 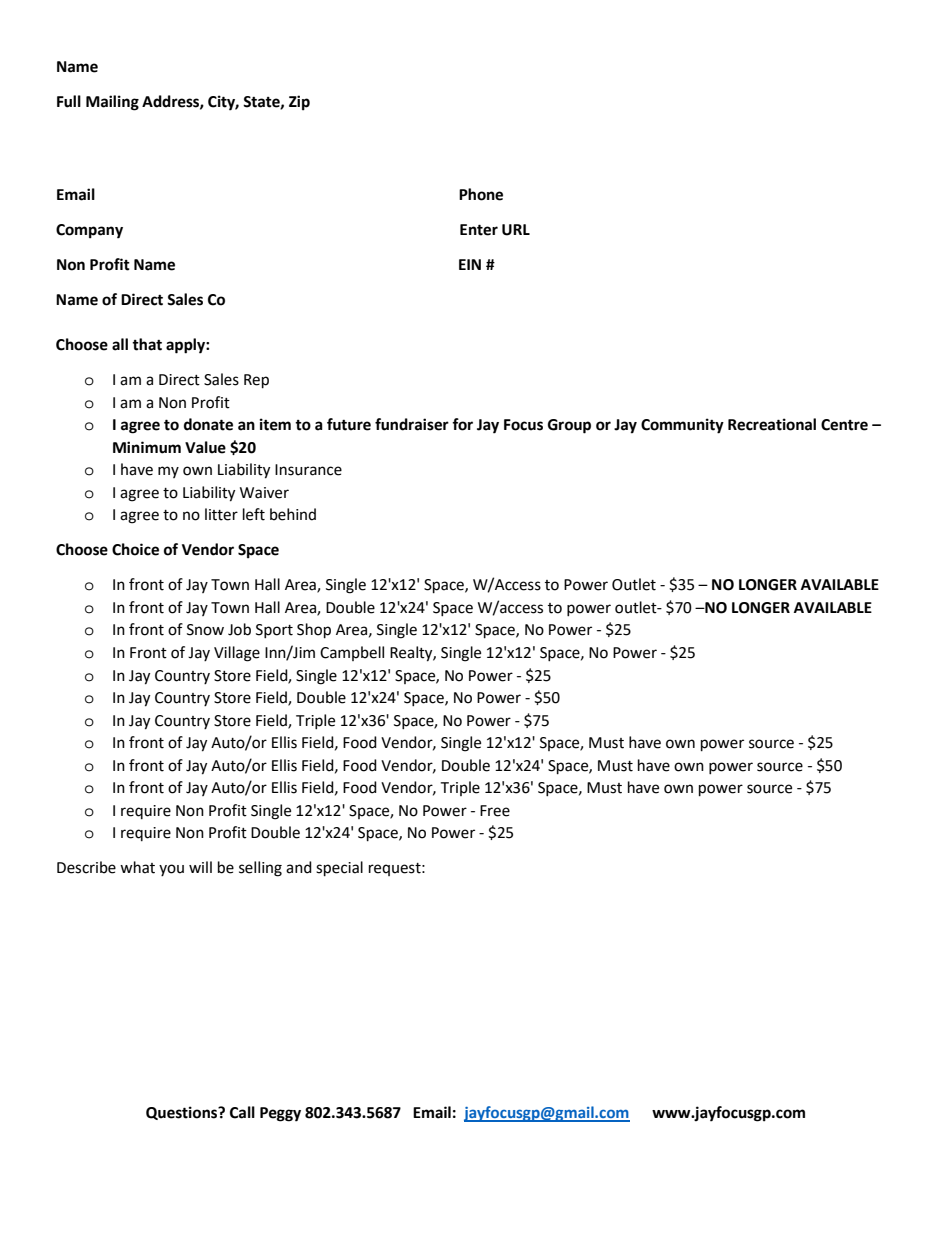 What do you see at coordinates (339, 869) in the document?
I see `special` at bounding box center [339, 869].
